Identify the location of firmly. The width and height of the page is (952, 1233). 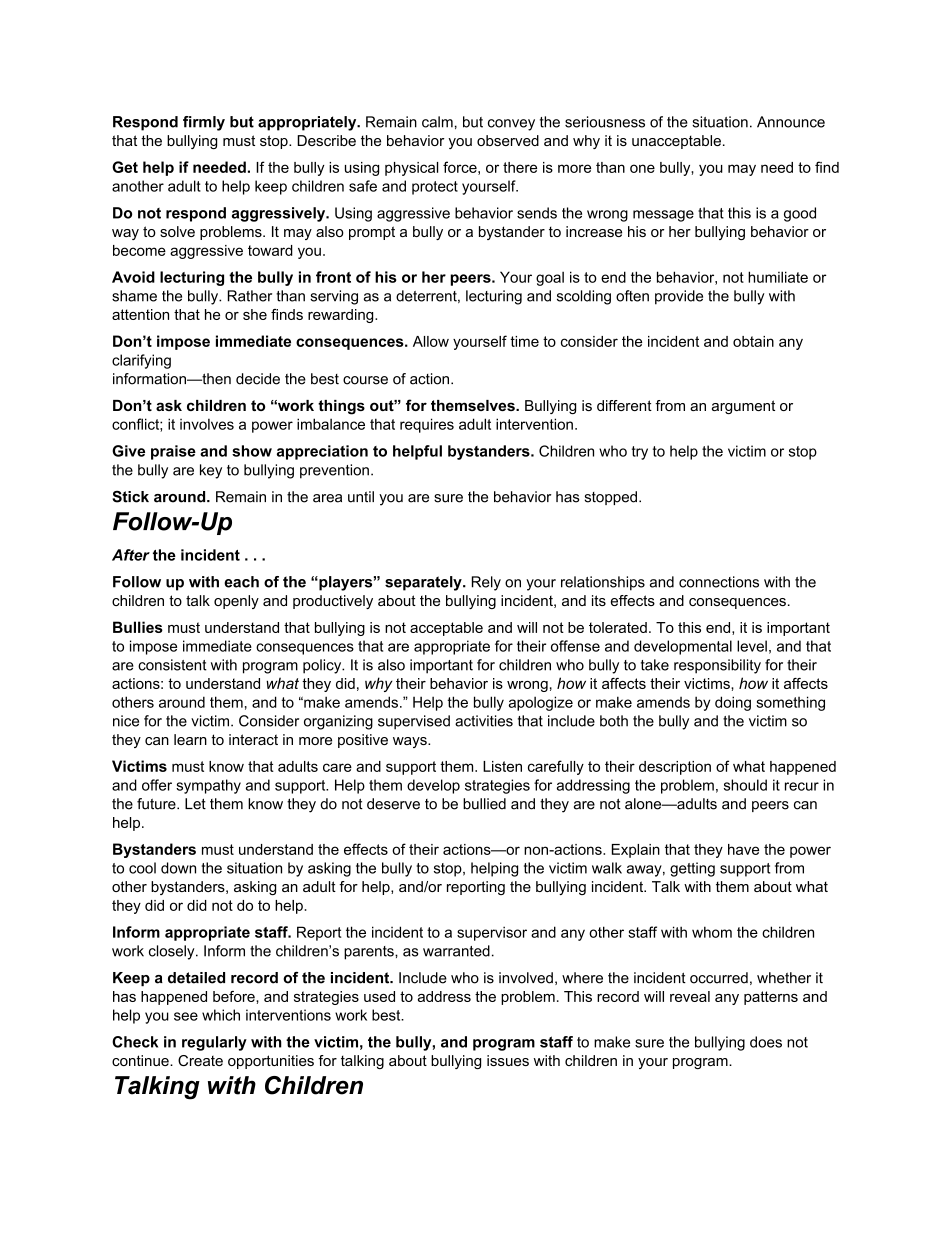
(204, 123).
